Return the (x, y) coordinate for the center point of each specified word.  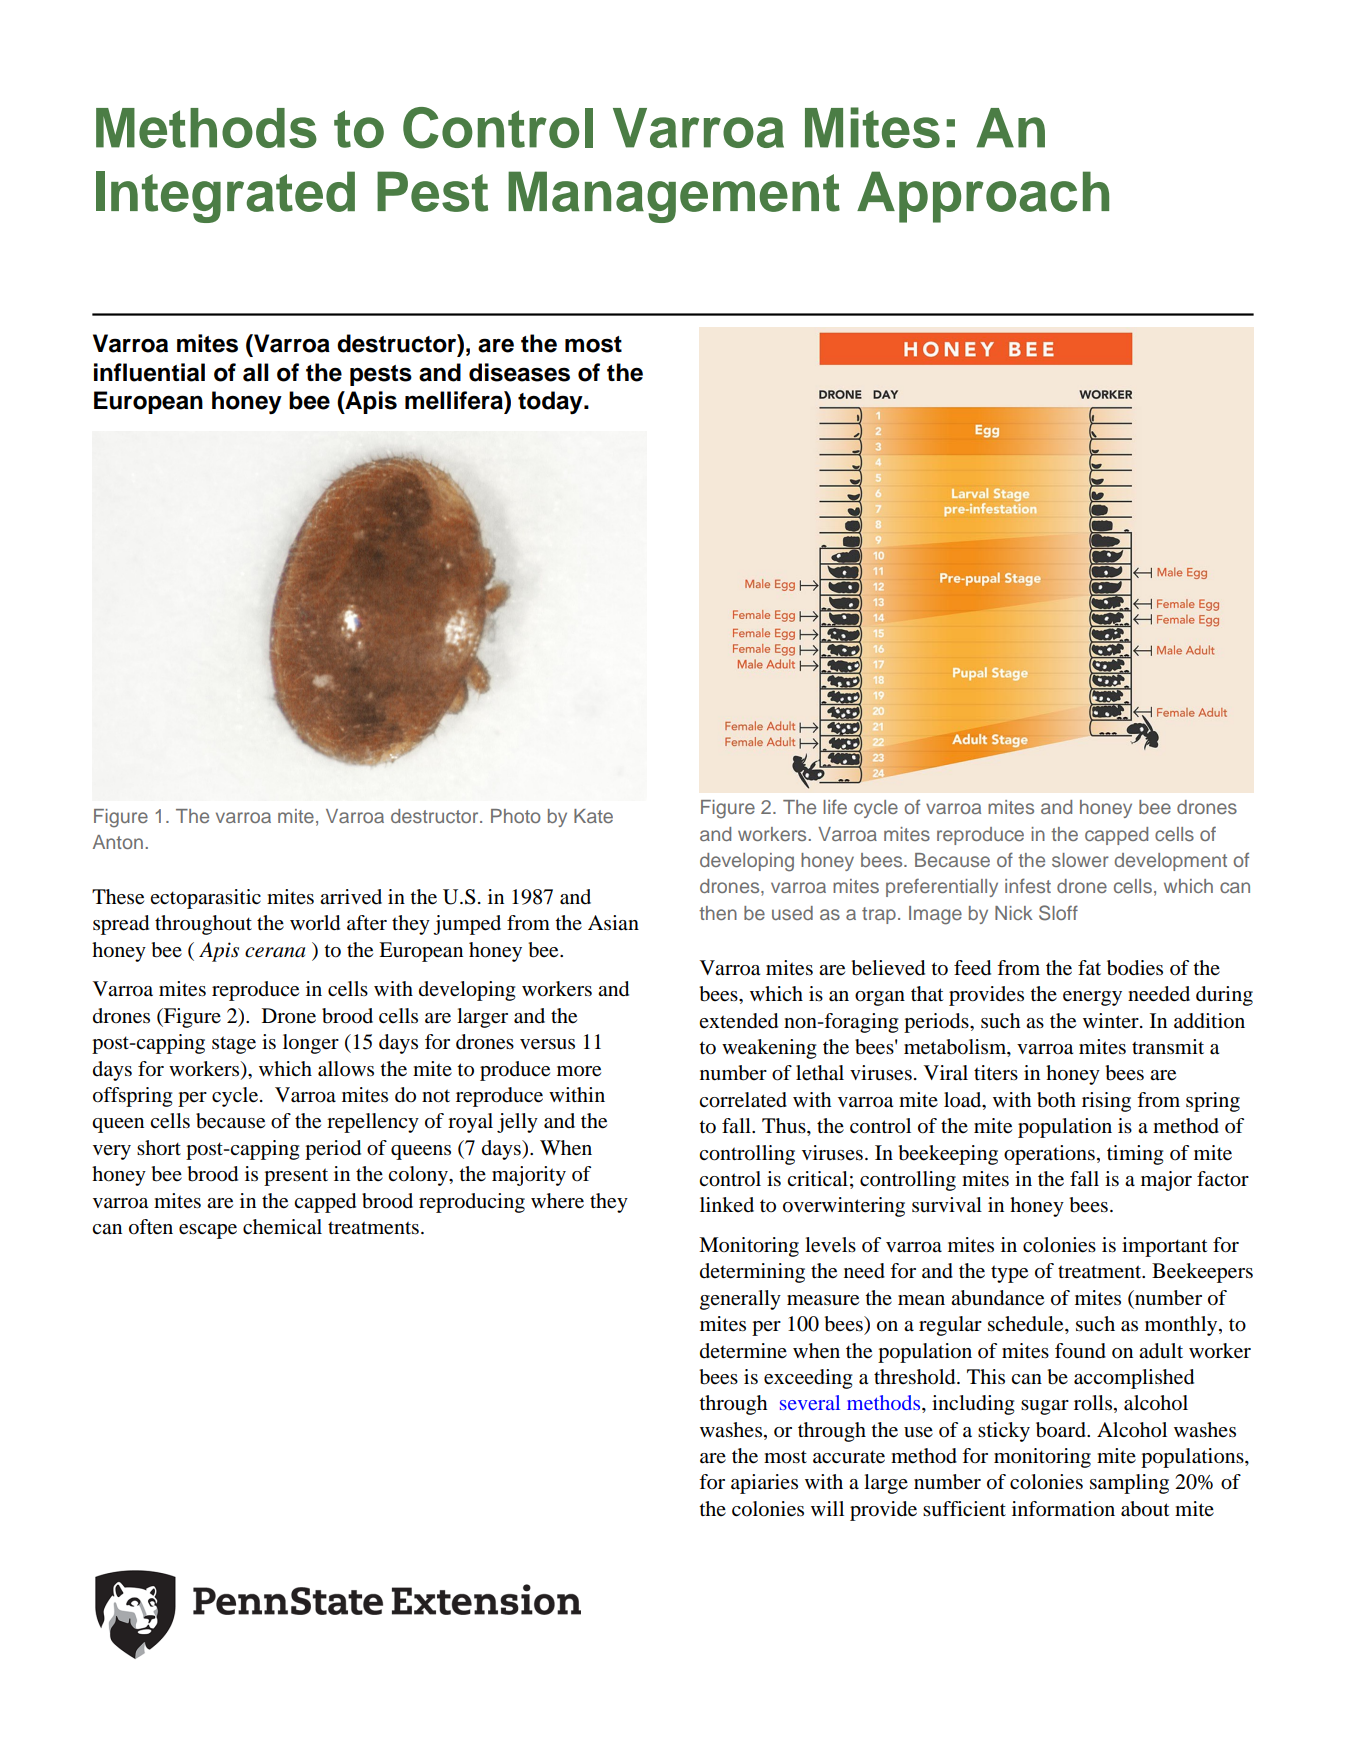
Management (674, 197)
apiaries (764, 1484)
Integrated (225, 197)
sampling (1129, 1484)
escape (208, 1231)
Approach (983, 197)
